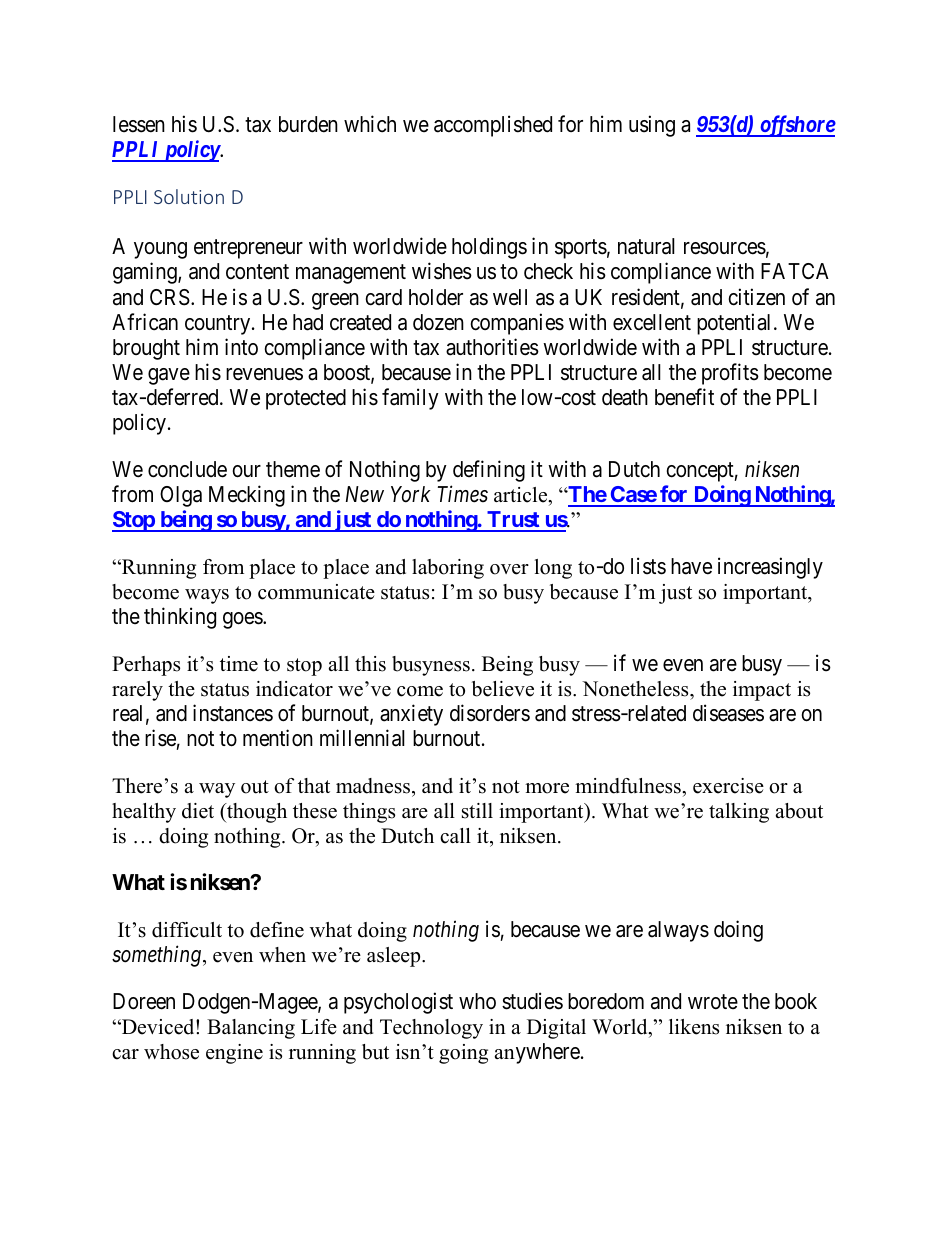 This screenshot has height=1233, width=952. What do you see at coordinates (251, 1029) in the screenshot?
I see `Balancing` at bounding box center [251, 1029].
